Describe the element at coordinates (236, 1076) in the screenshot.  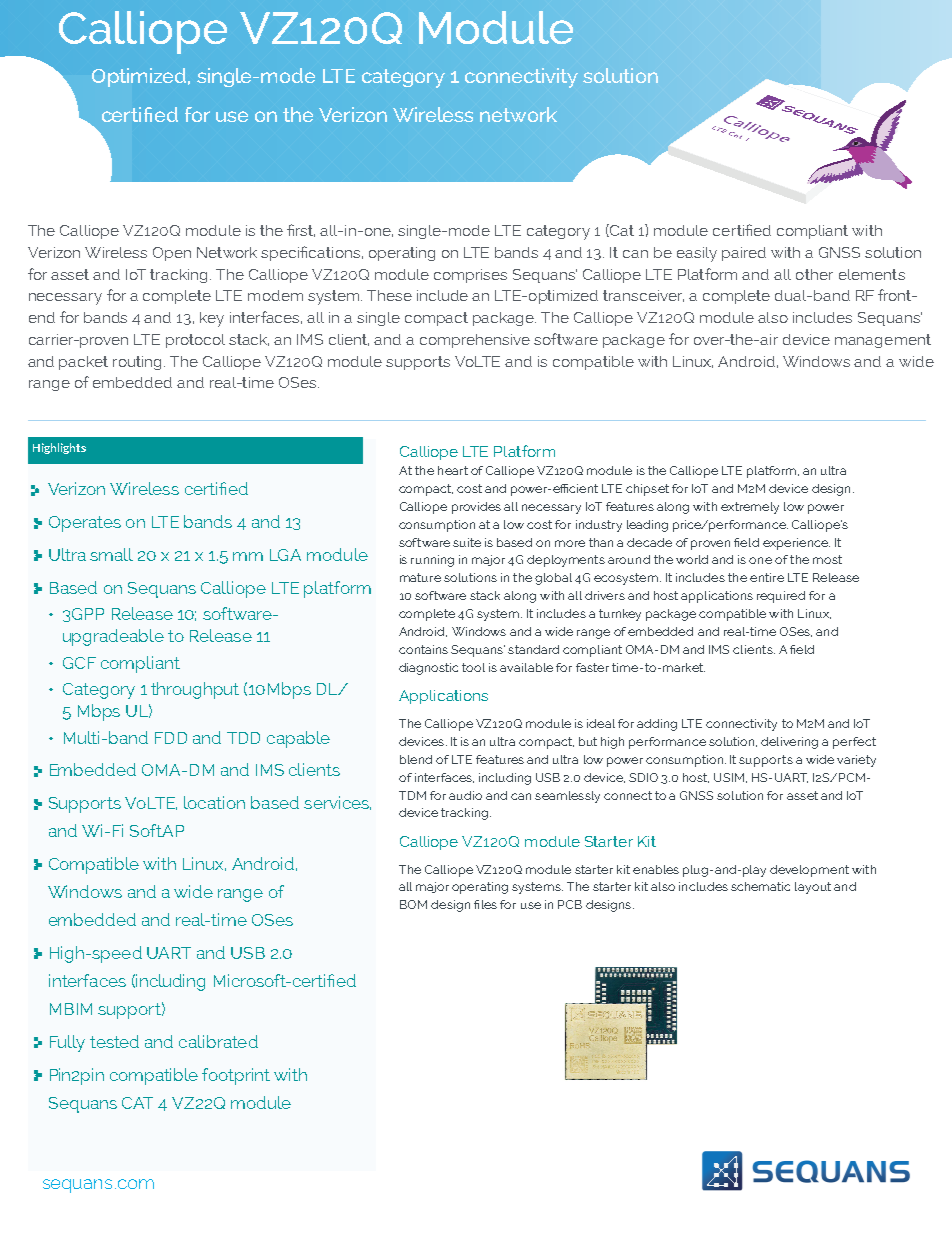
I see `footprint` at that location.
